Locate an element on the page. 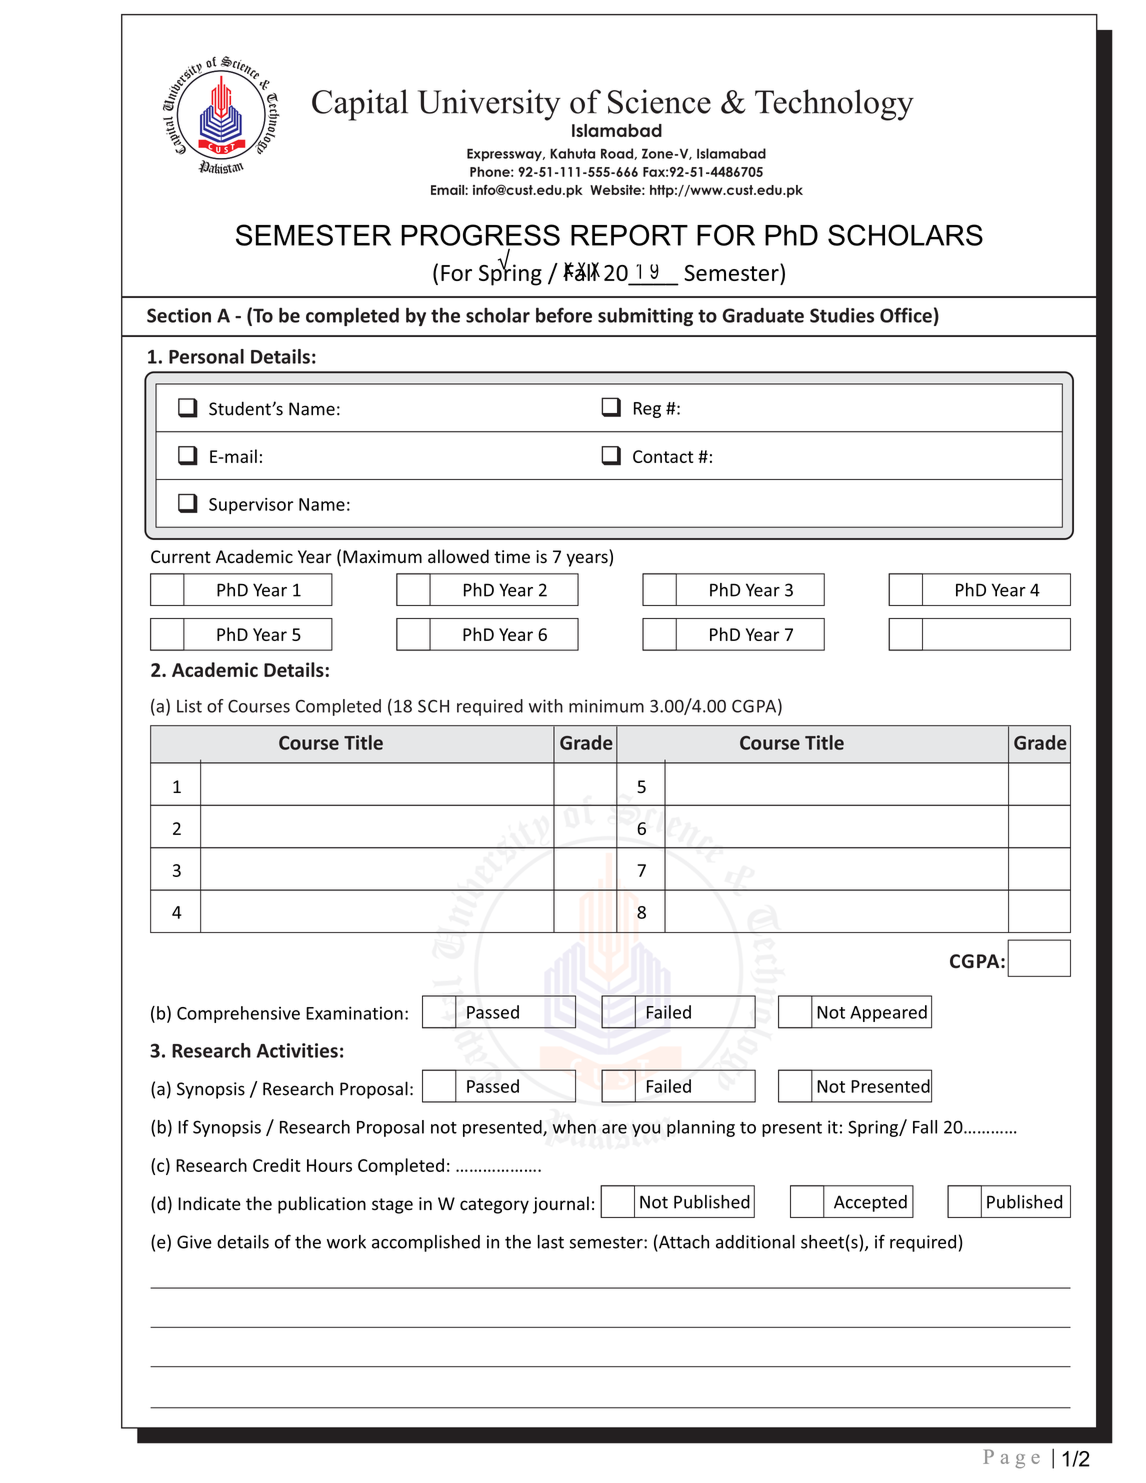  time is located at coordinates (512, 557).
